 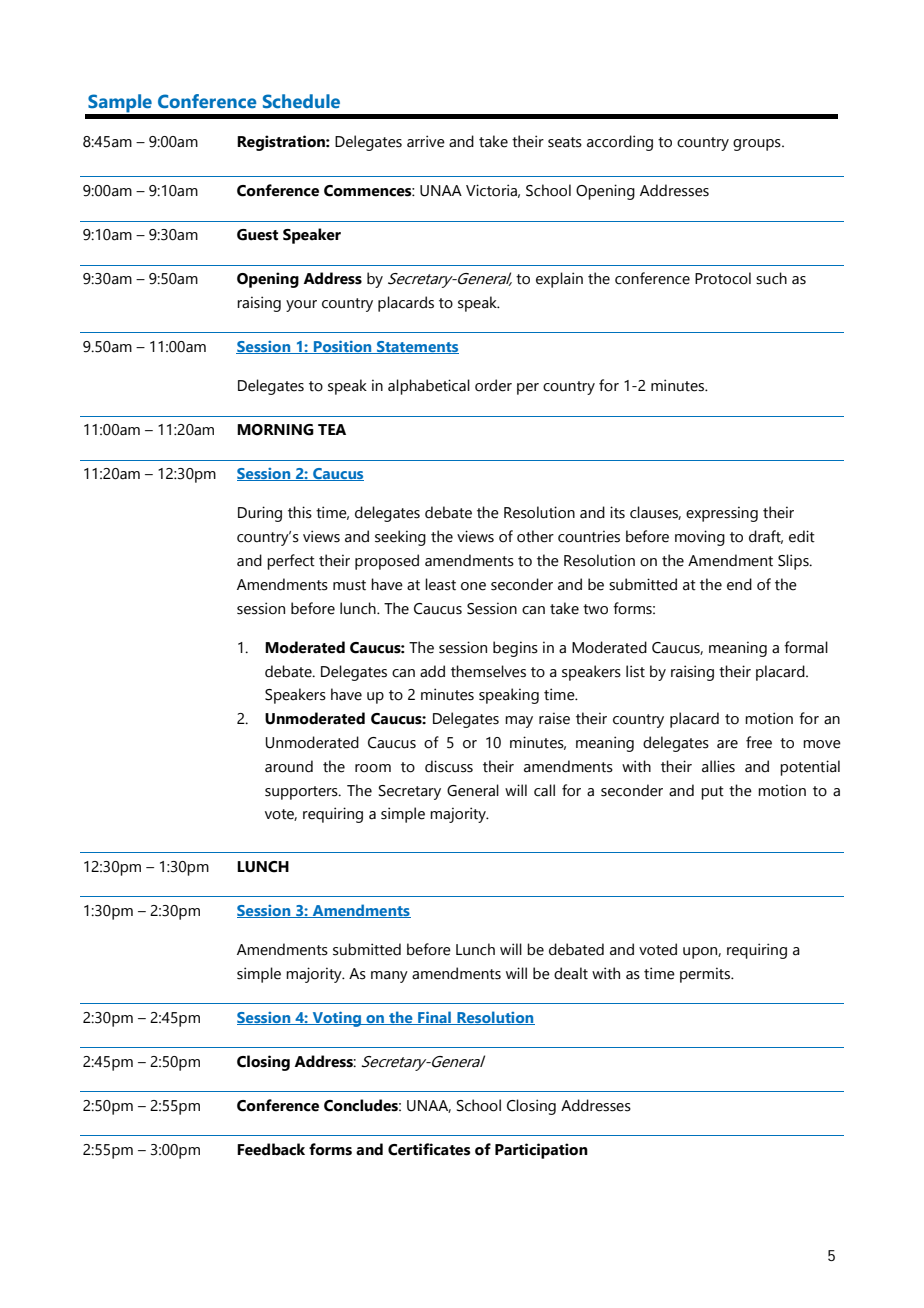 I want to click on groups, so click(x=758, y=145).
